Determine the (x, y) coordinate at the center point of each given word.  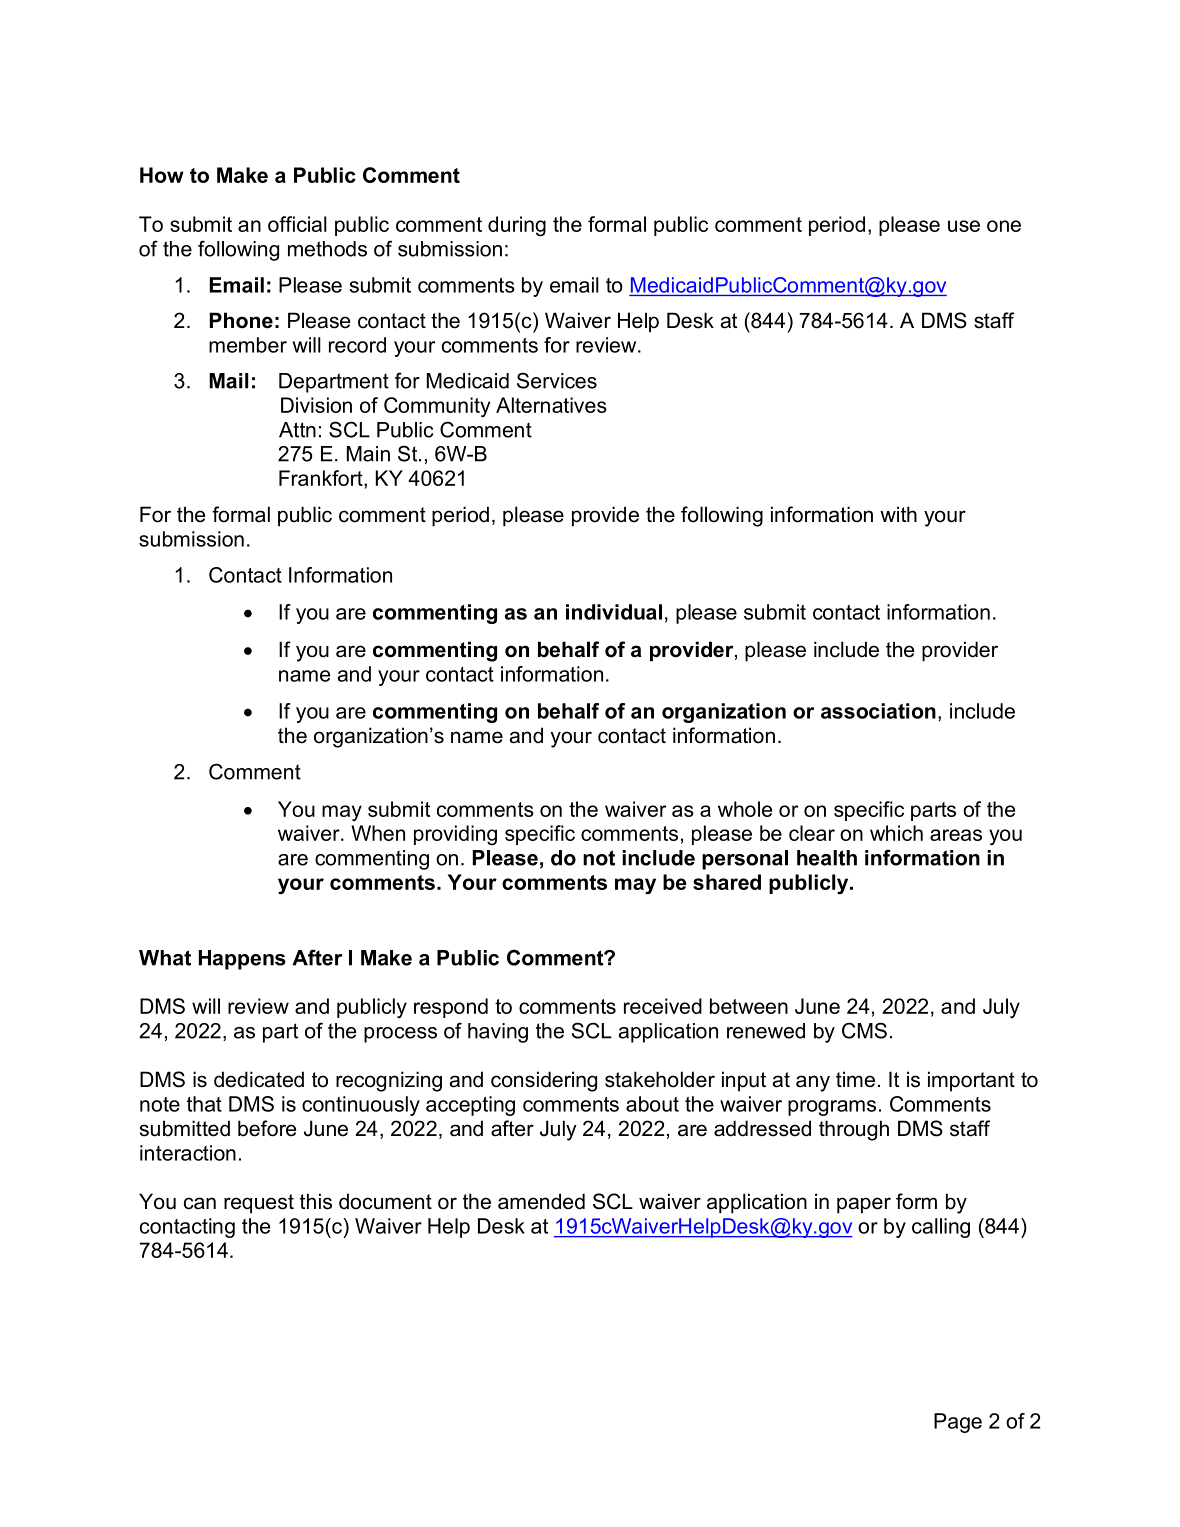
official (297, 224)
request (259, 1204)
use (964, 226)
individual (614, 612)
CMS (864, 1030)
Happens (242, 960)
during (517, 226)
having (498, 1033)
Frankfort (322, 478)
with (898, 514)
